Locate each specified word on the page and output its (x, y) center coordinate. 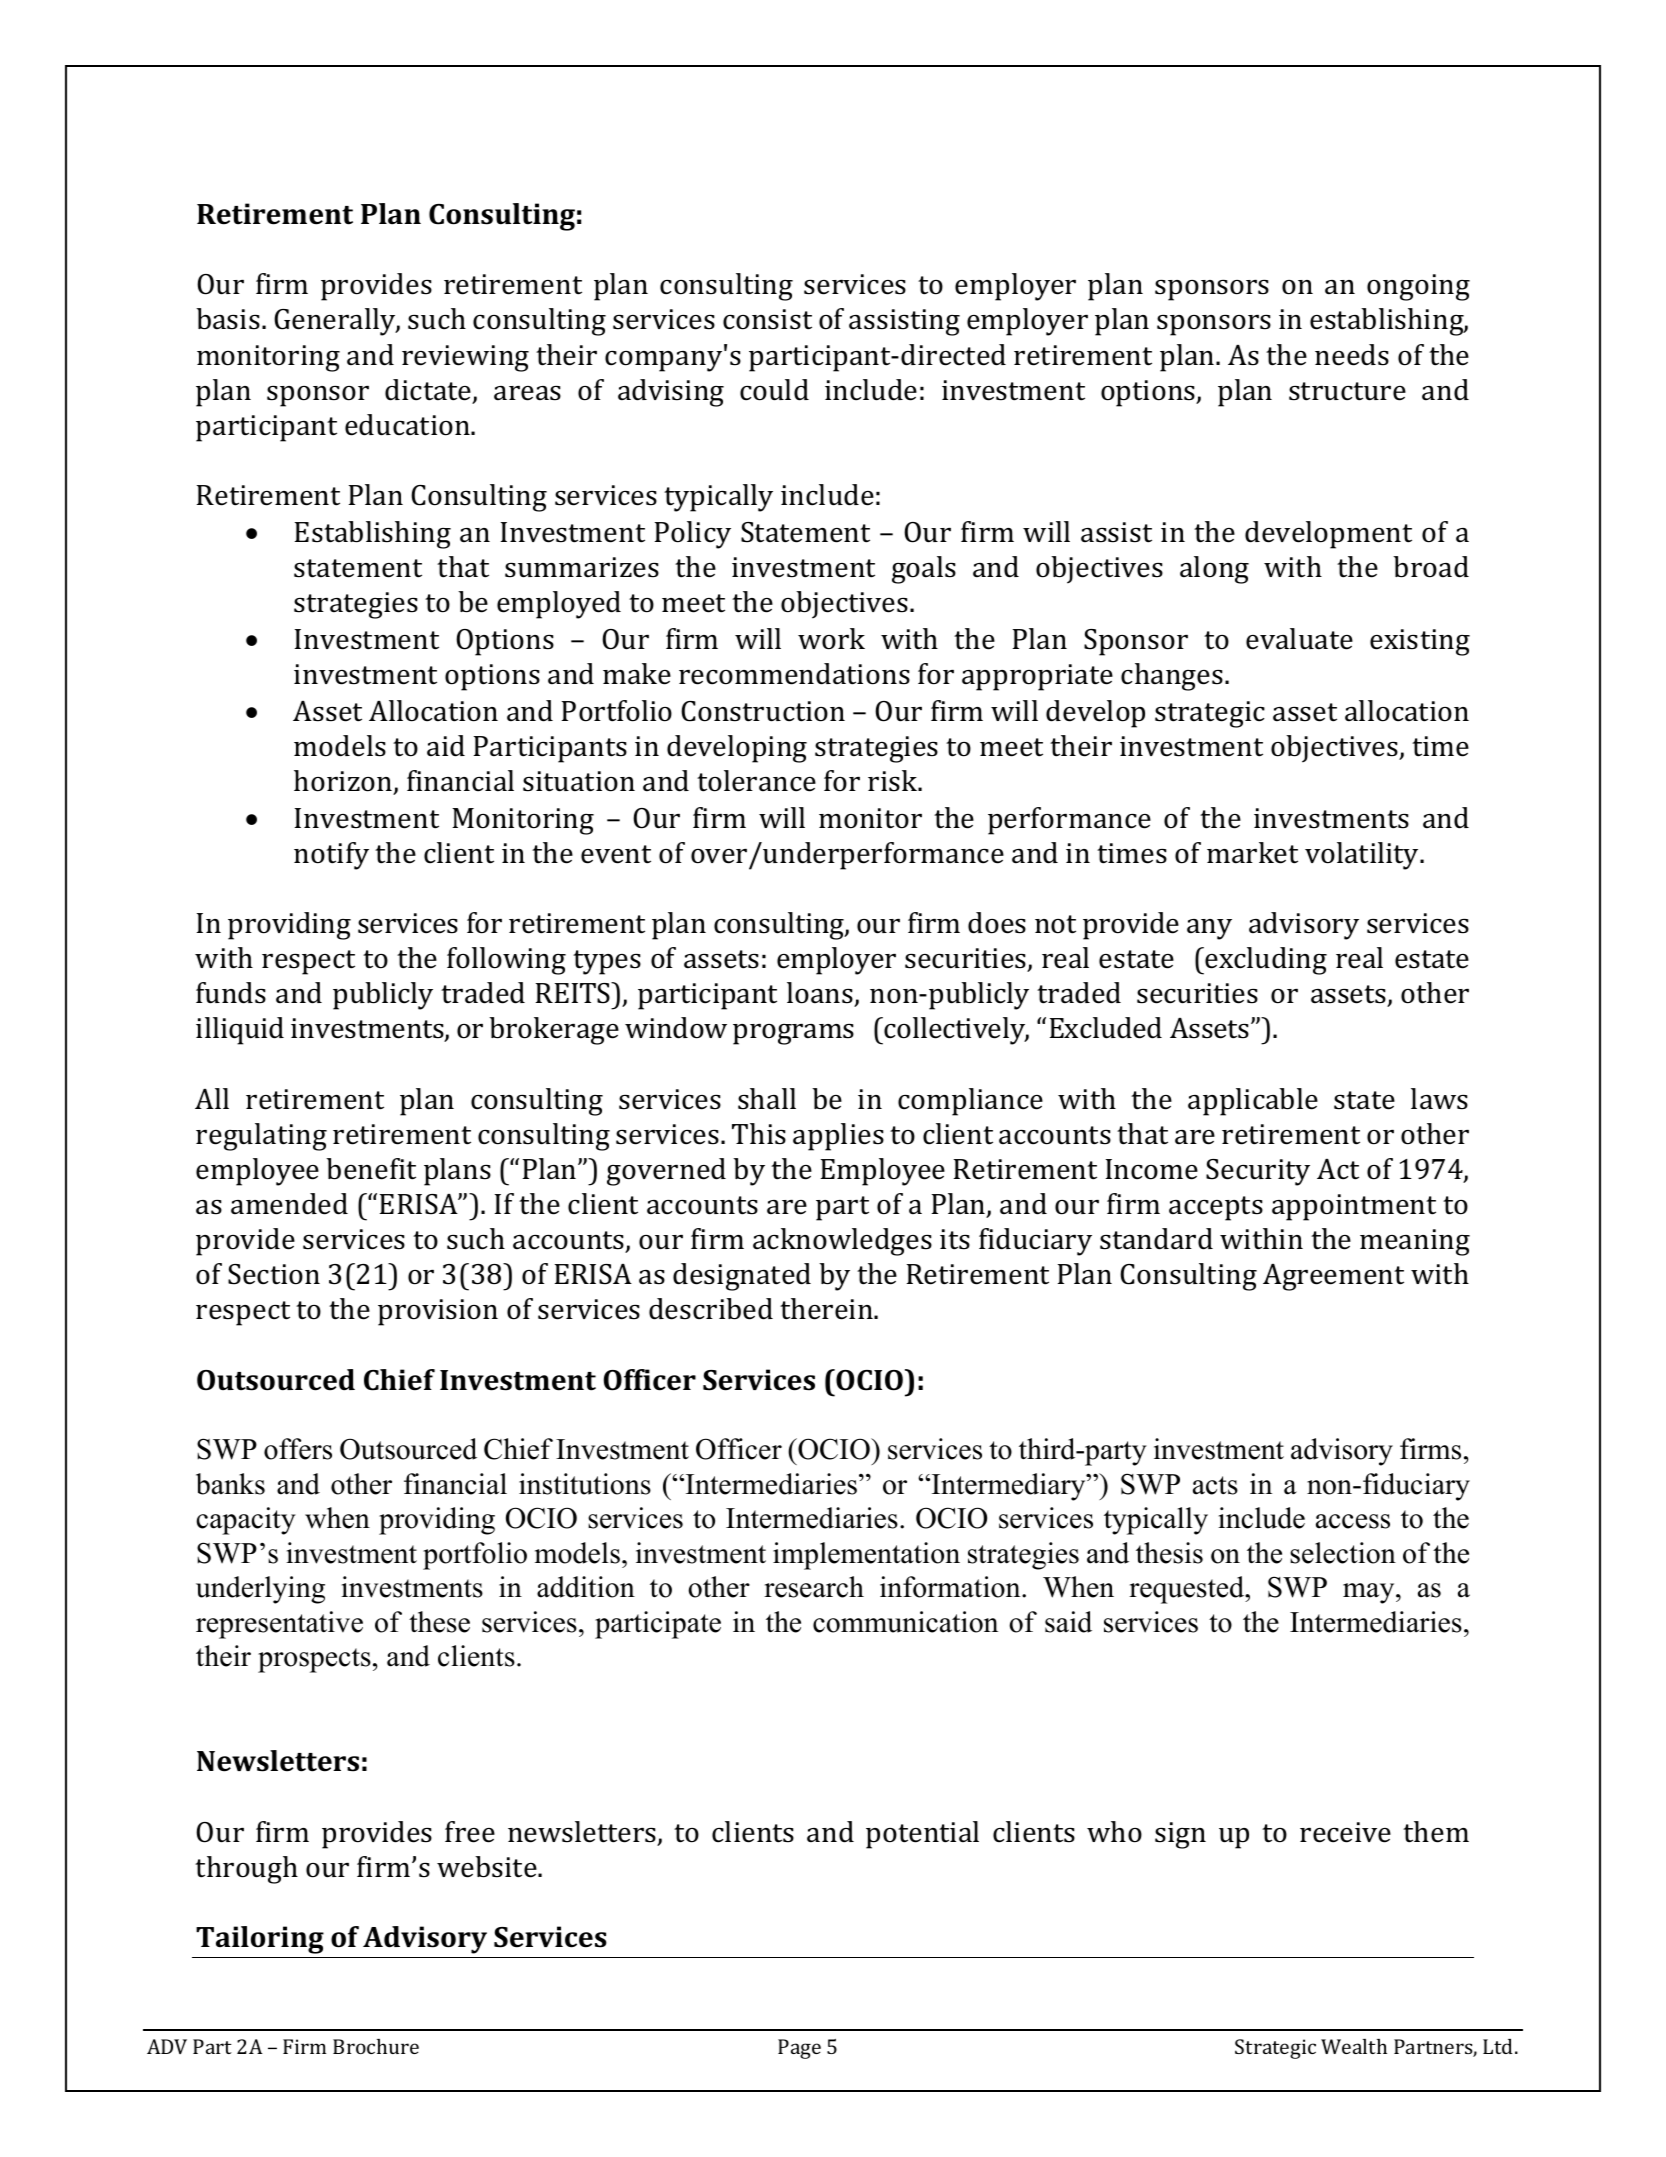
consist (767, 319)
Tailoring (260, 1940)
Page (799, 2049)
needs (1352, 355)
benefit (371, 1169)
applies (838, 1137)
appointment (1354, 1207)
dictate (429, 391)
